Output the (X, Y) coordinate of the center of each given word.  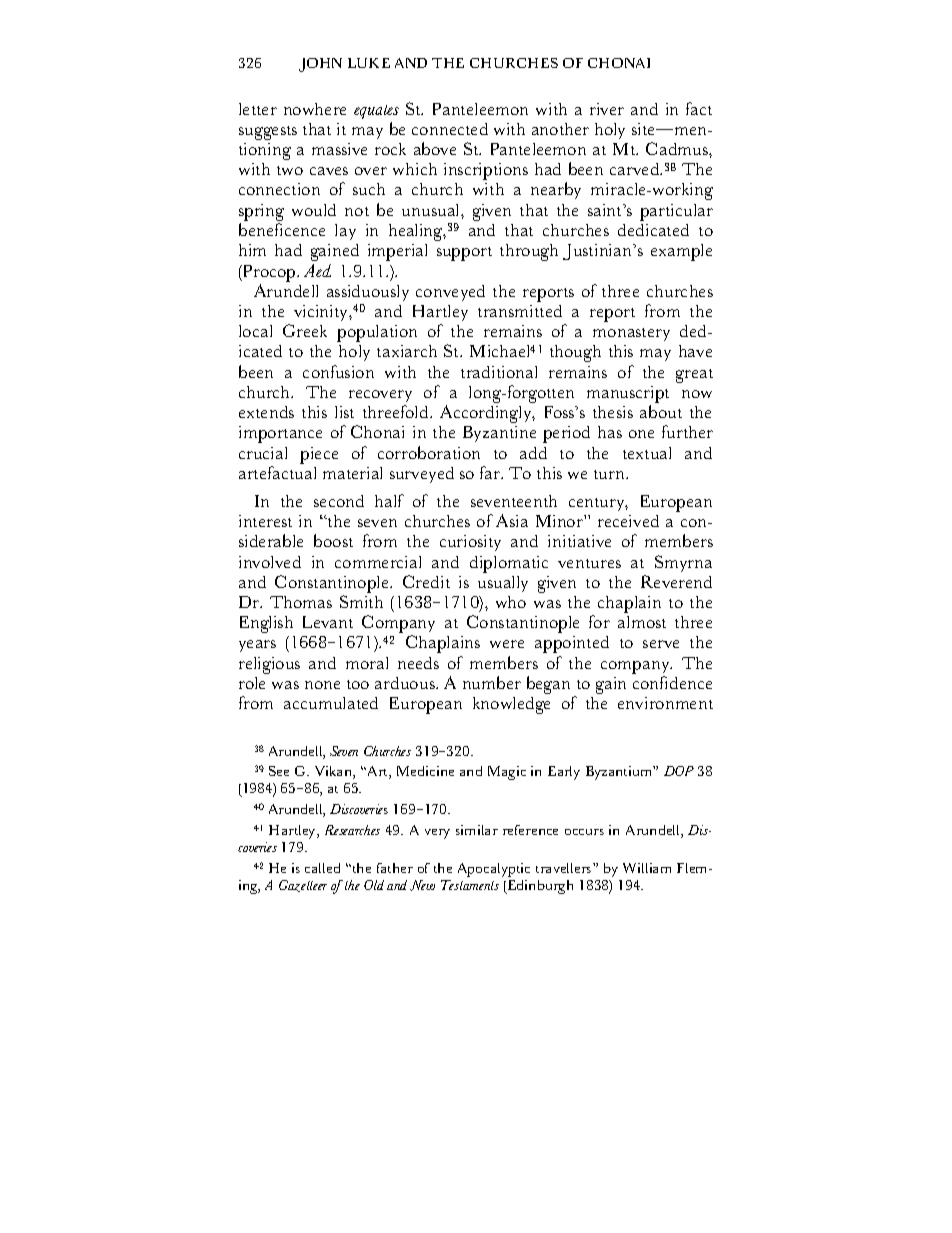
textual (647, 453)
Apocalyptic (494, 870)
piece (319, 455)
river (607, 109)
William (647, 868)
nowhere (315, 109)
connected (450, 129)
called (322, 868)
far (491, 472)
